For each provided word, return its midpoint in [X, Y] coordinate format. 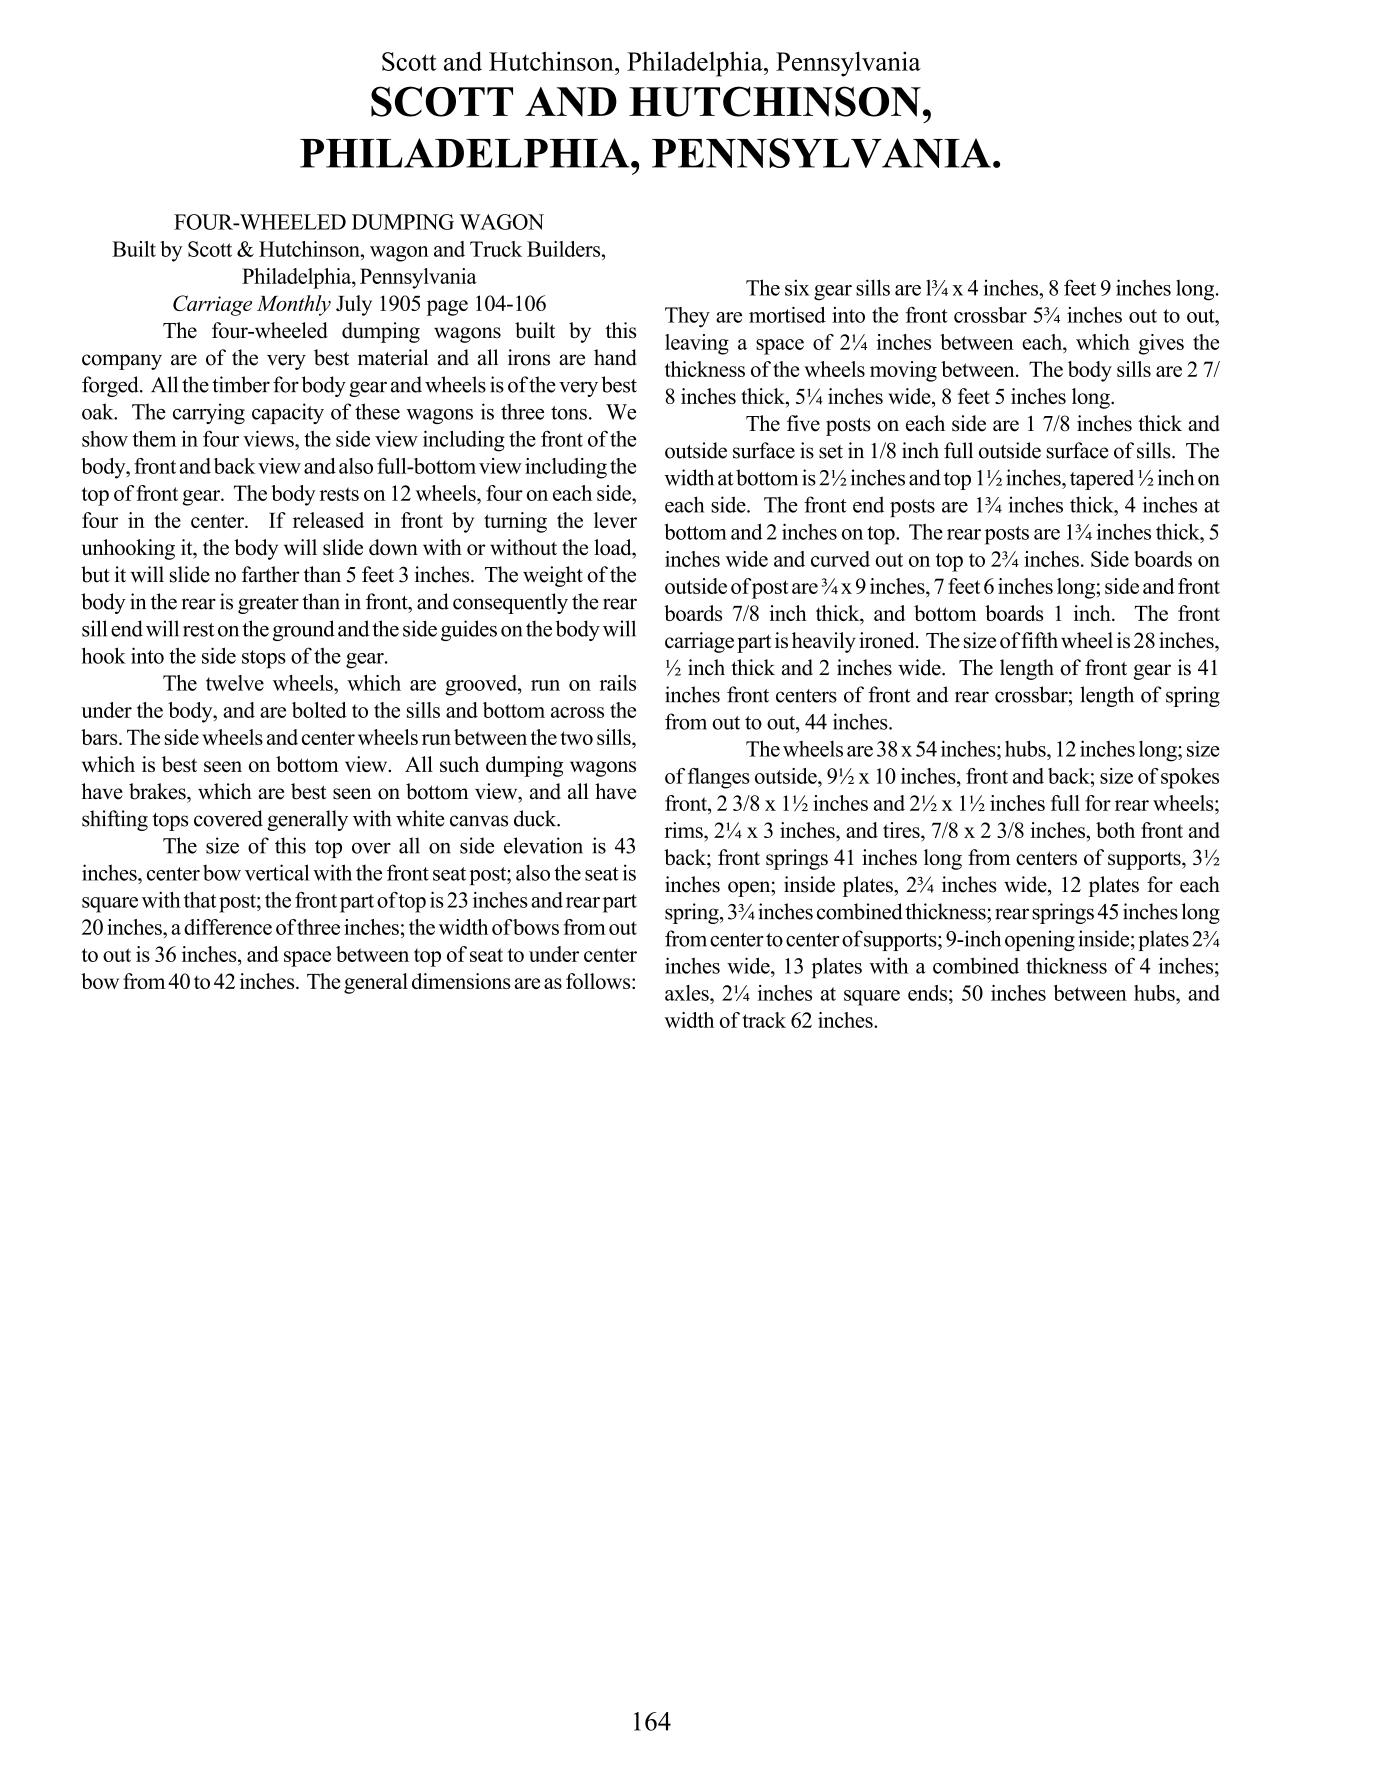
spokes [1190, 778]
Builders [565, 249]
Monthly [294, 305]
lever [615, 520]
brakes [158, 791]
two [576, 738]
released [328, 520]
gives [1161, 344]
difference [228, 927]
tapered [1102, 479]
